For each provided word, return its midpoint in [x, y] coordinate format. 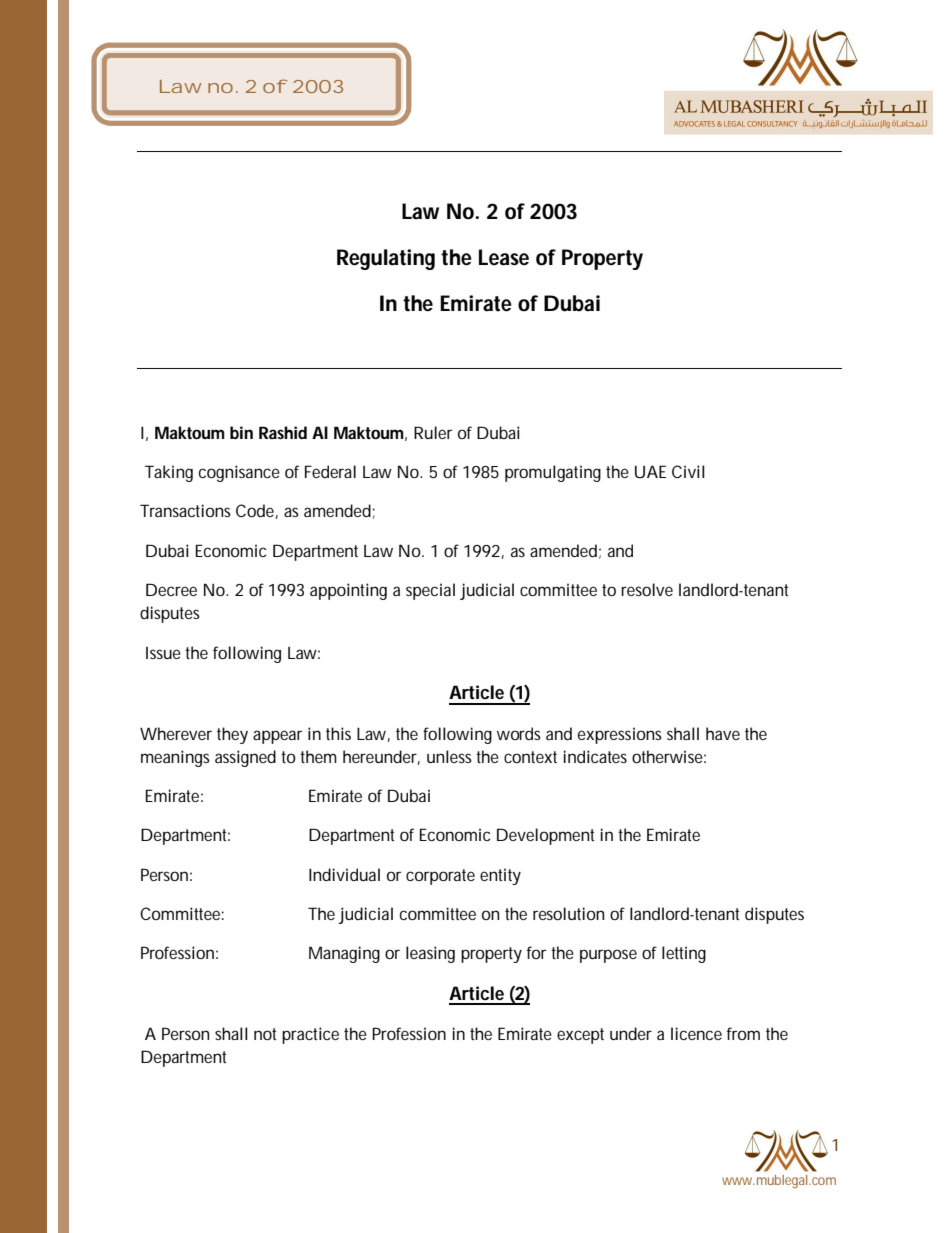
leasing [430, 954]
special [430, 591]
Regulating [386, 259]
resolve [647, 589]
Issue [163, 653]
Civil [688, 471]
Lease [504, 257]
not [265, 1034]
